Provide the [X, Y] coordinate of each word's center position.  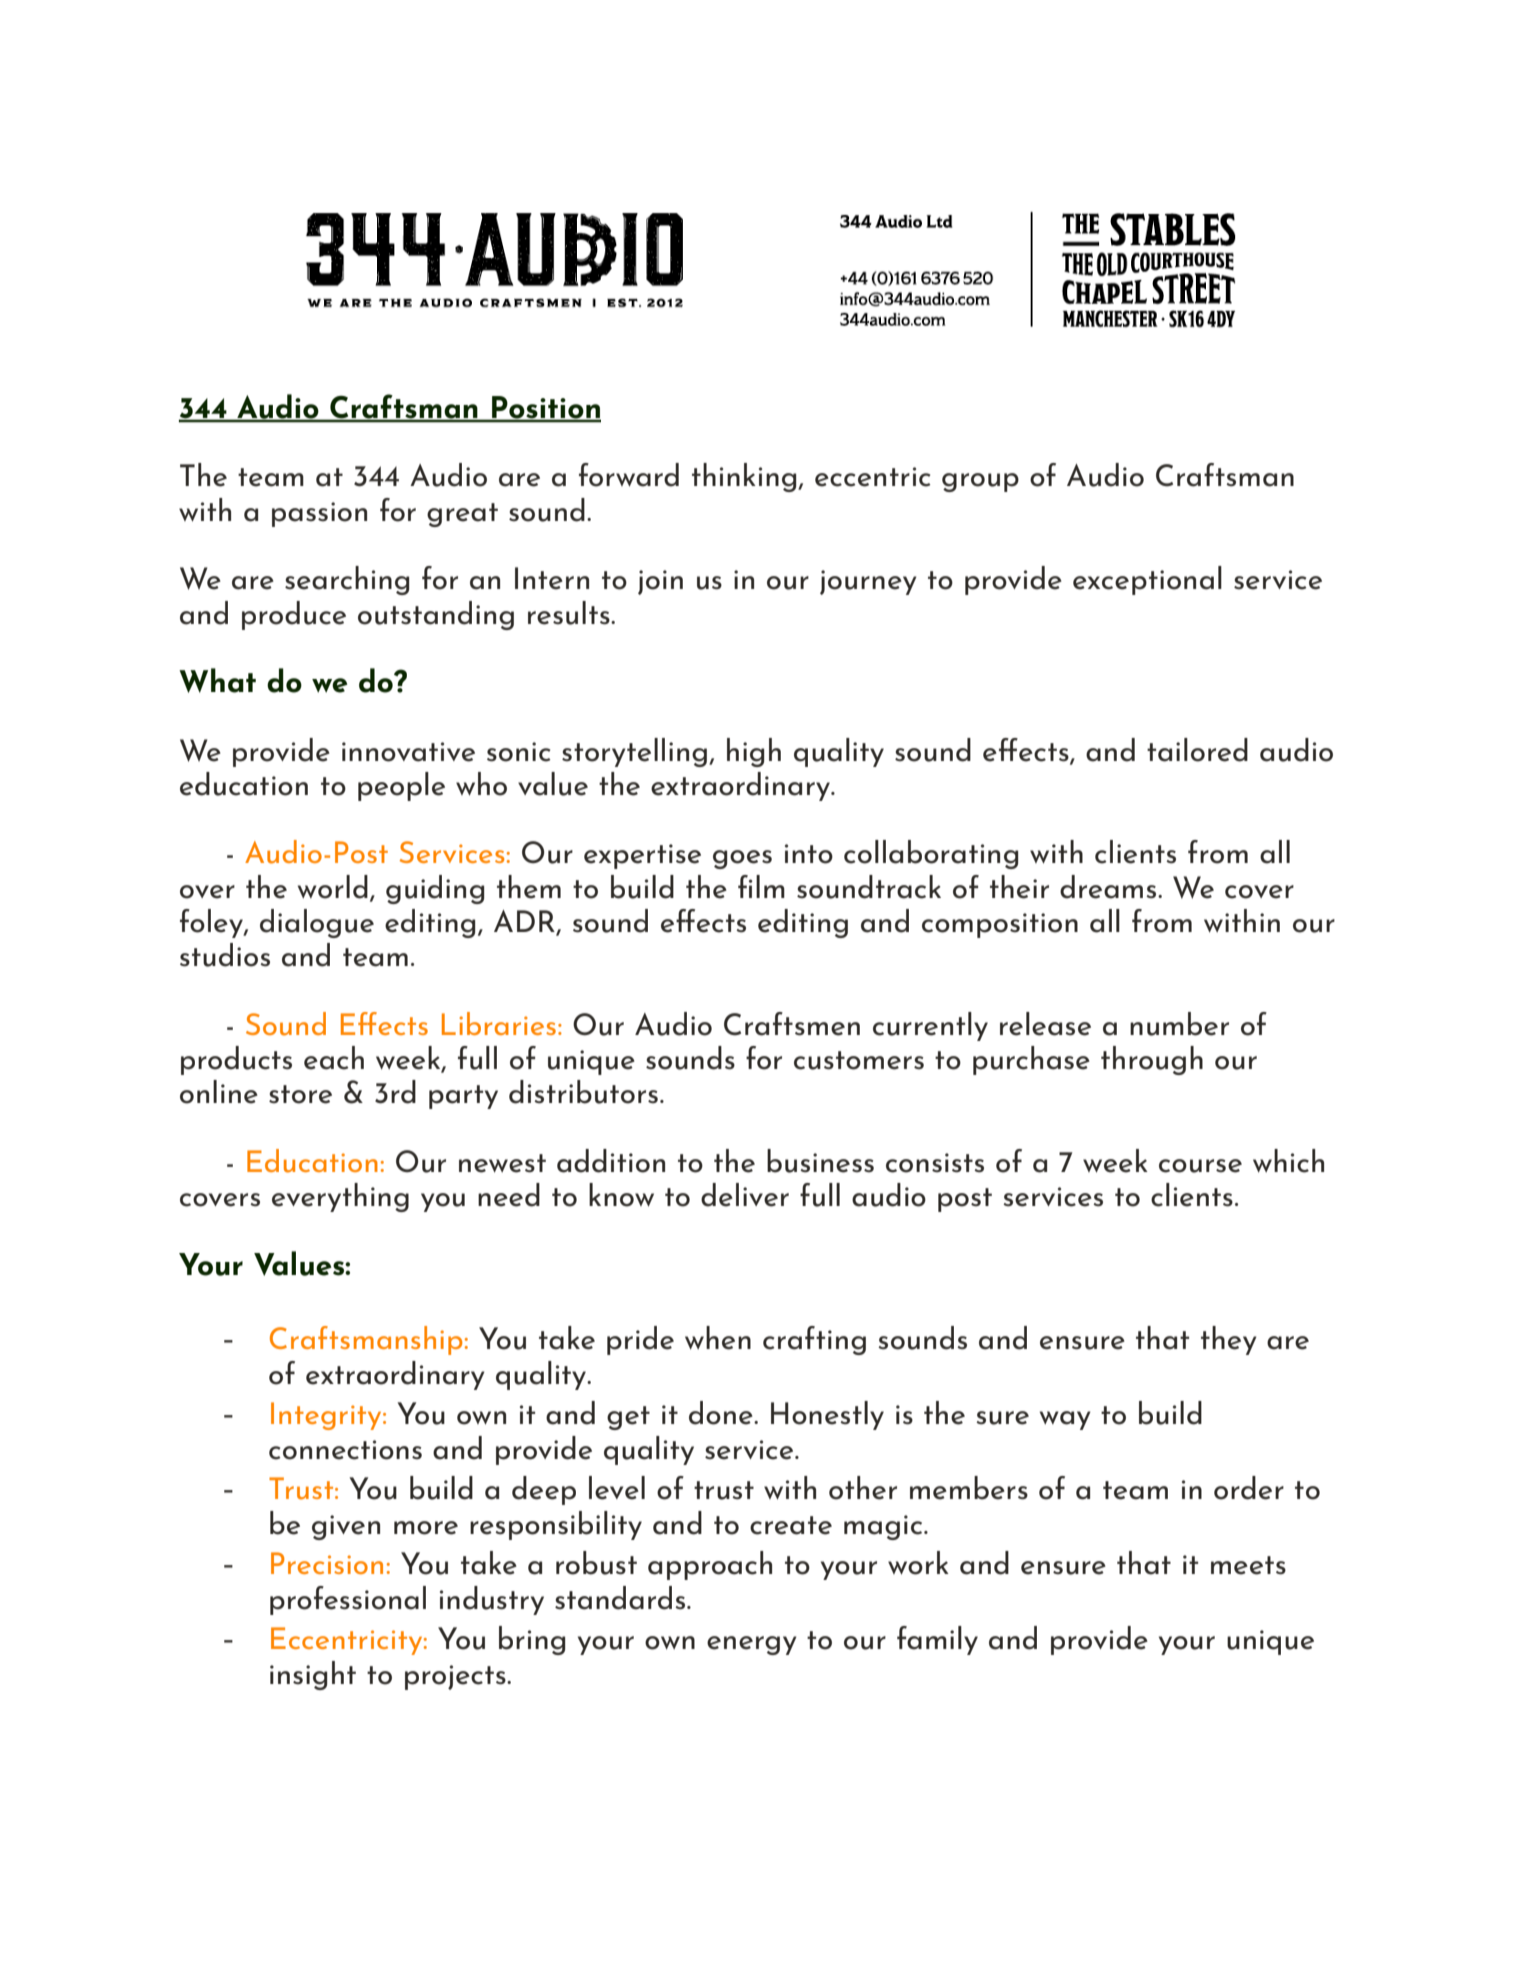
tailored [1197, 750]
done [722, 1413]
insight [313, 1675]
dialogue [317, 923]
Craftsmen [792, 1024]
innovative [408, 752]
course [1200, 1166]
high [754, 752]
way [1065, 1420]
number [1179, 1024]
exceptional [1147, 580]
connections [345, 1450]
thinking [745, 477]
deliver [745, 1195]
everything [340, 1197]
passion [319, 514]
